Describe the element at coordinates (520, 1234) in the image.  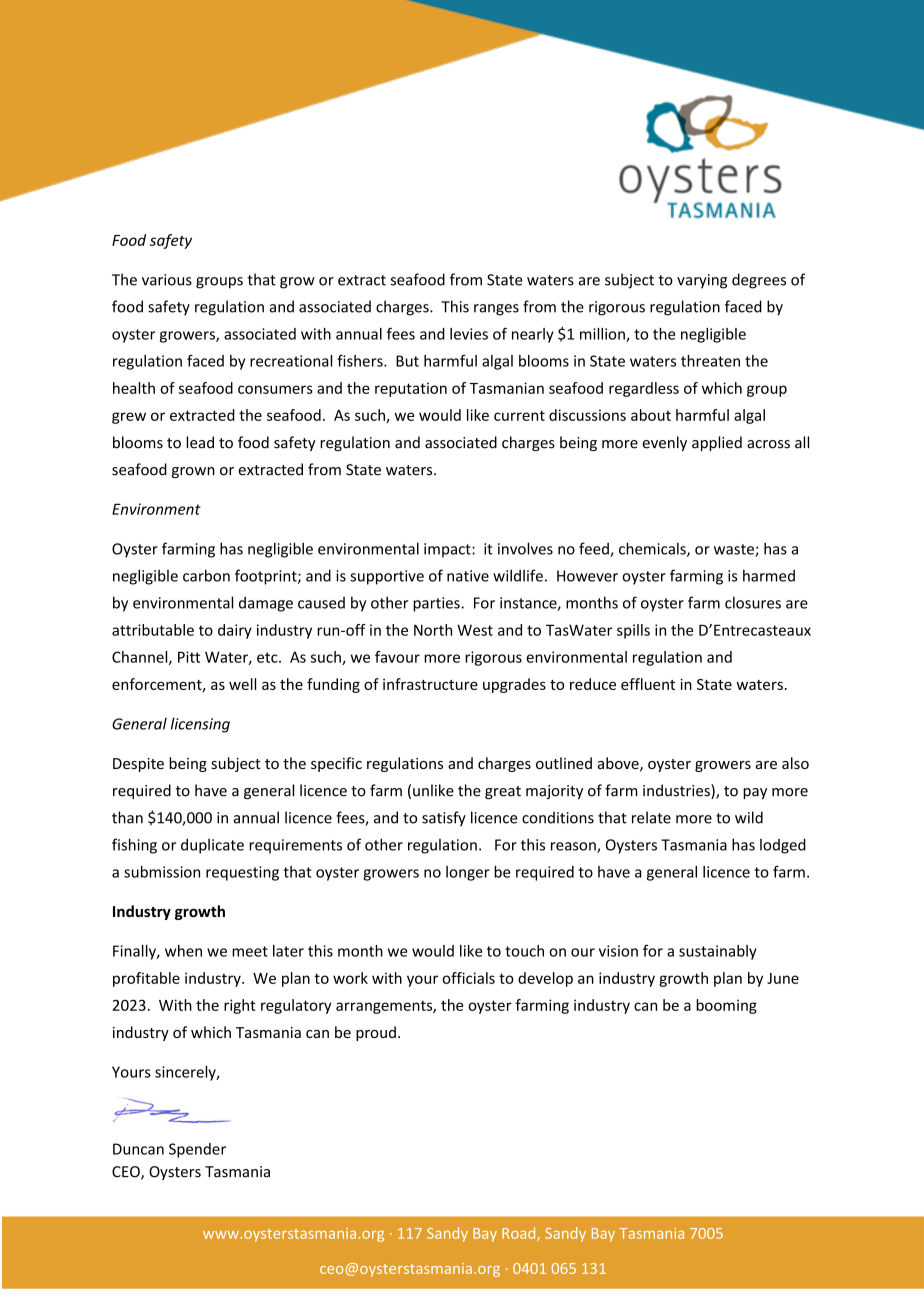
I see `Road` at that location.
